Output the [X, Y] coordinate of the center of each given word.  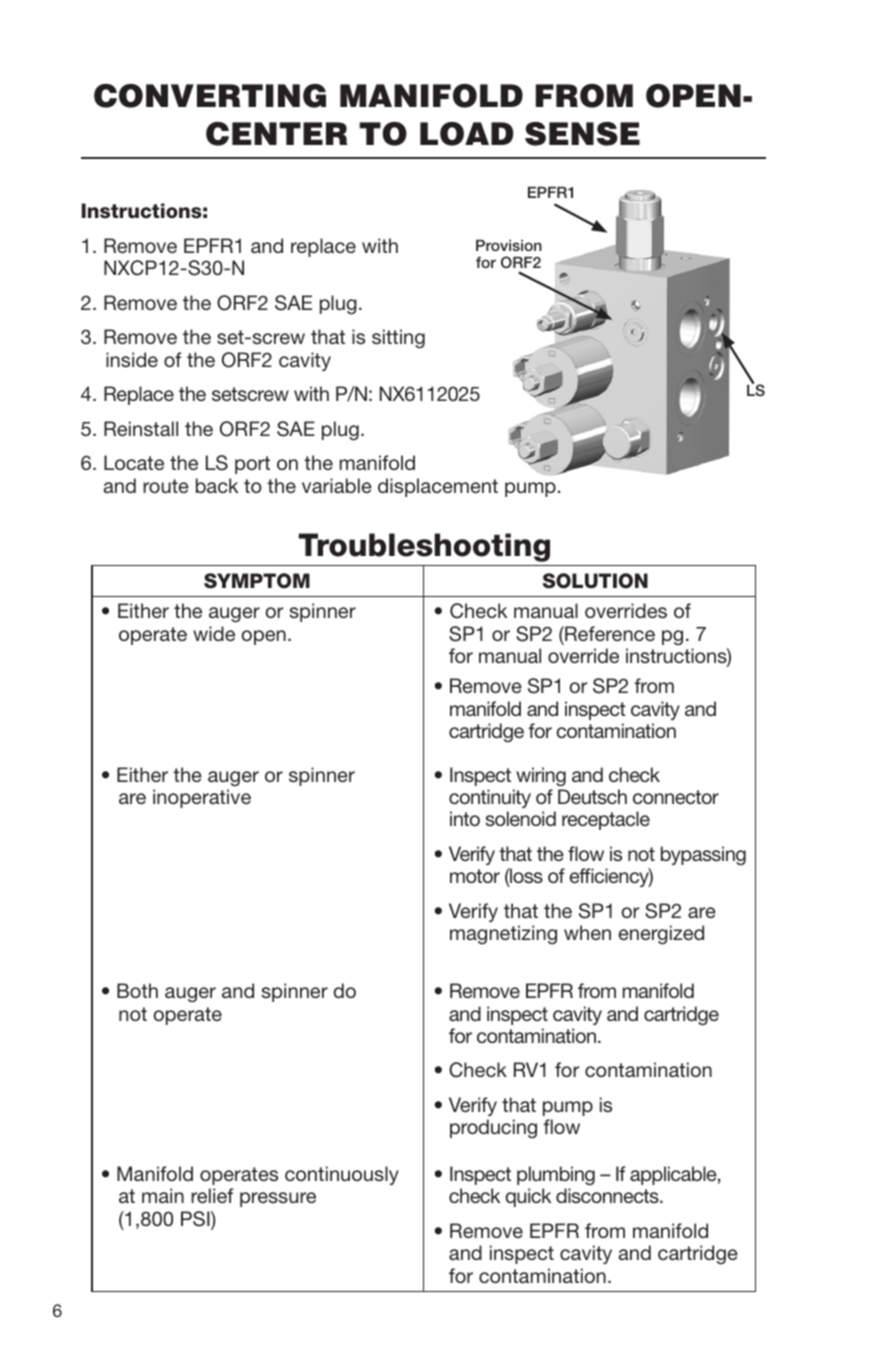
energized [661, 934]
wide [214, 633]
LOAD [466, 134]
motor [475, 876]
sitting [398, 338]
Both [137, 990]
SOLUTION [595, 581]
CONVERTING [210, 96]
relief [212, 1195]
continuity [490, 798]
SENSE [582, 134]
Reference [609, 633]
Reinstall [141, 428]
